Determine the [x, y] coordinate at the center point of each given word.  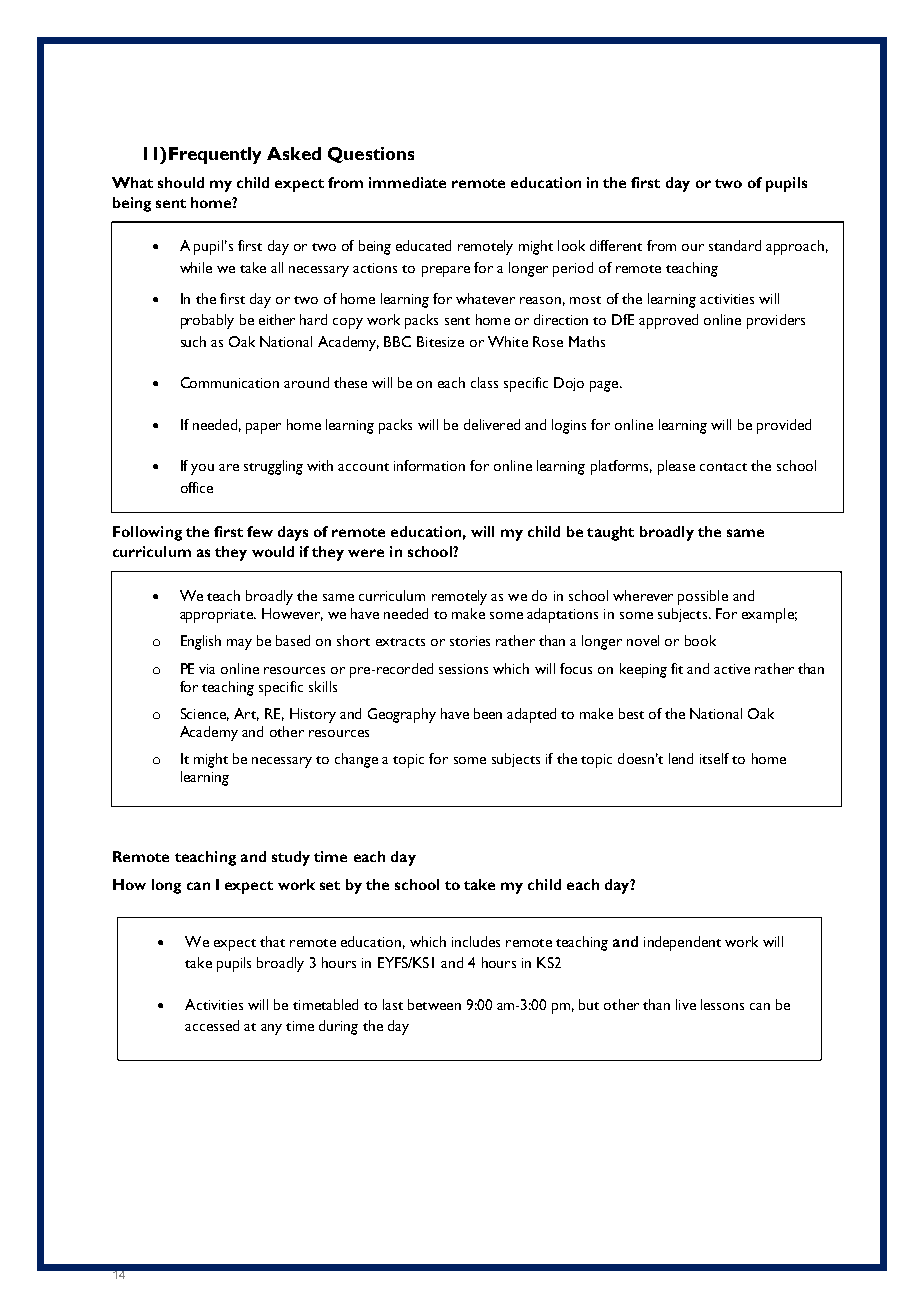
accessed [212, 1025]
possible [703, 597]
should [181, 182]
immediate [407, 182]
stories [470, 641]
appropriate [217, 616]
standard [735, 245]
